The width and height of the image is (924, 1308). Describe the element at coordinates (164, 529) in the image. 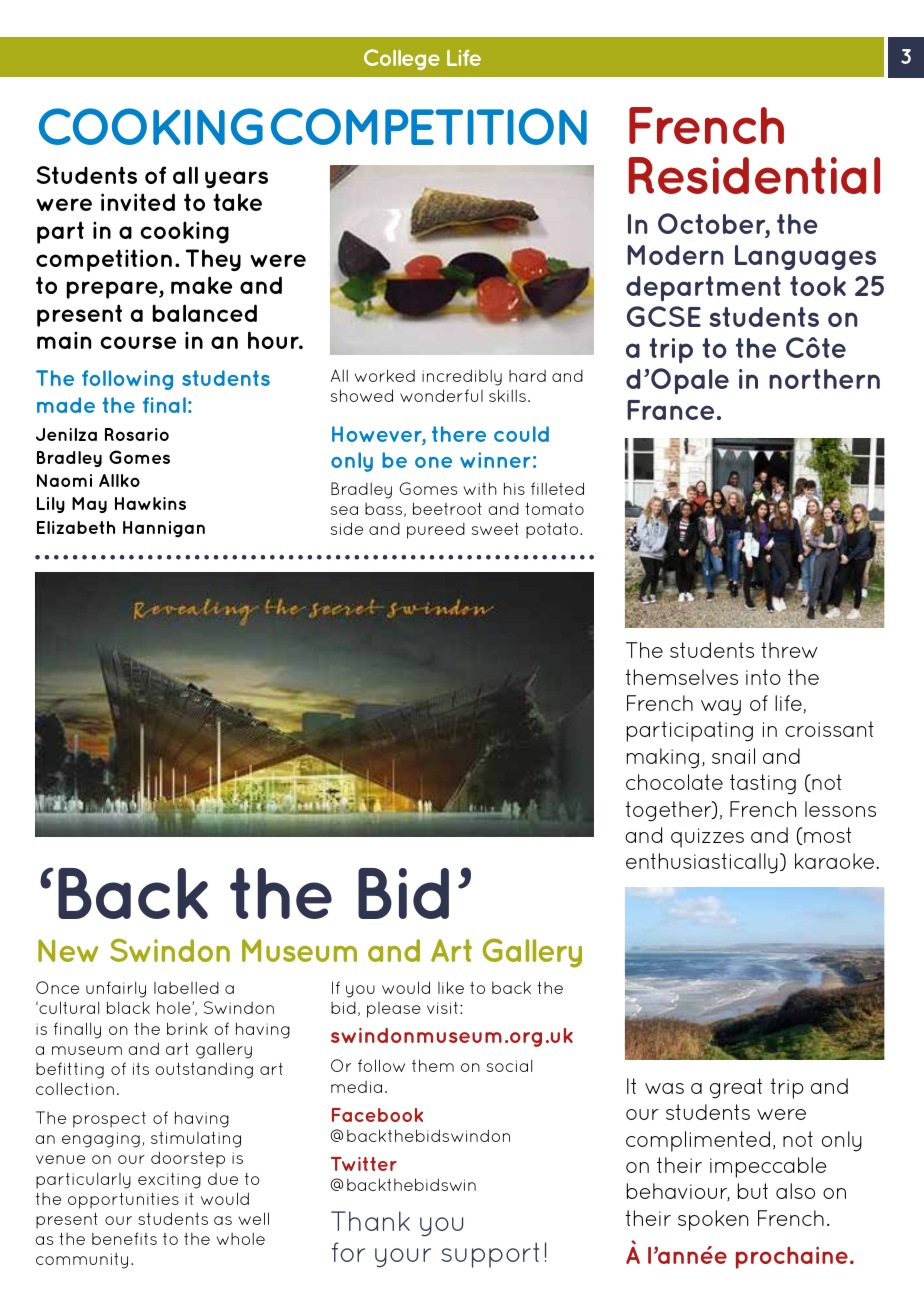

I see `Hannigan` at that location.
